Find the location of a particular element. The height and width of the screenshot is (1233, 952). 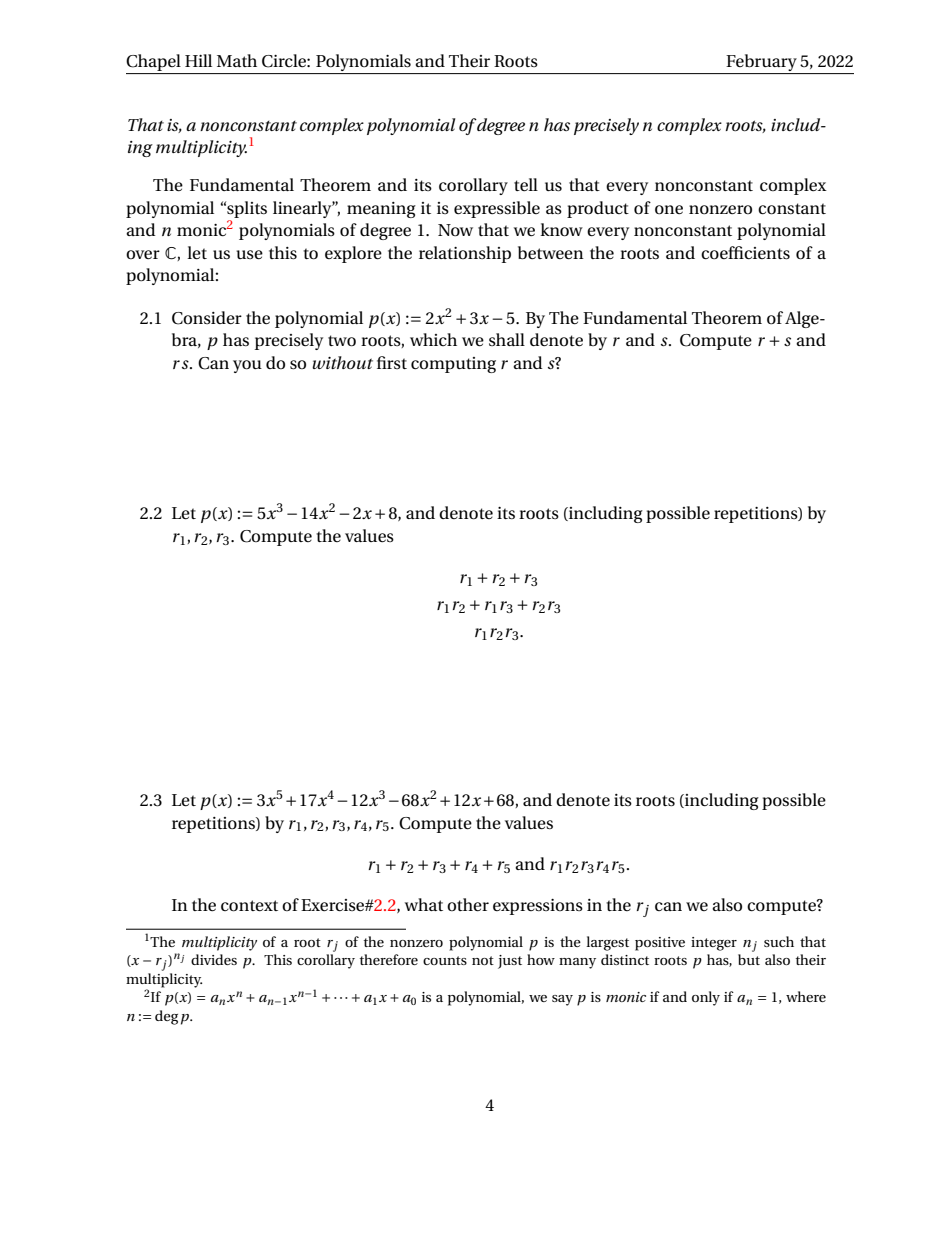

February is located at coordinates (762, 62).
